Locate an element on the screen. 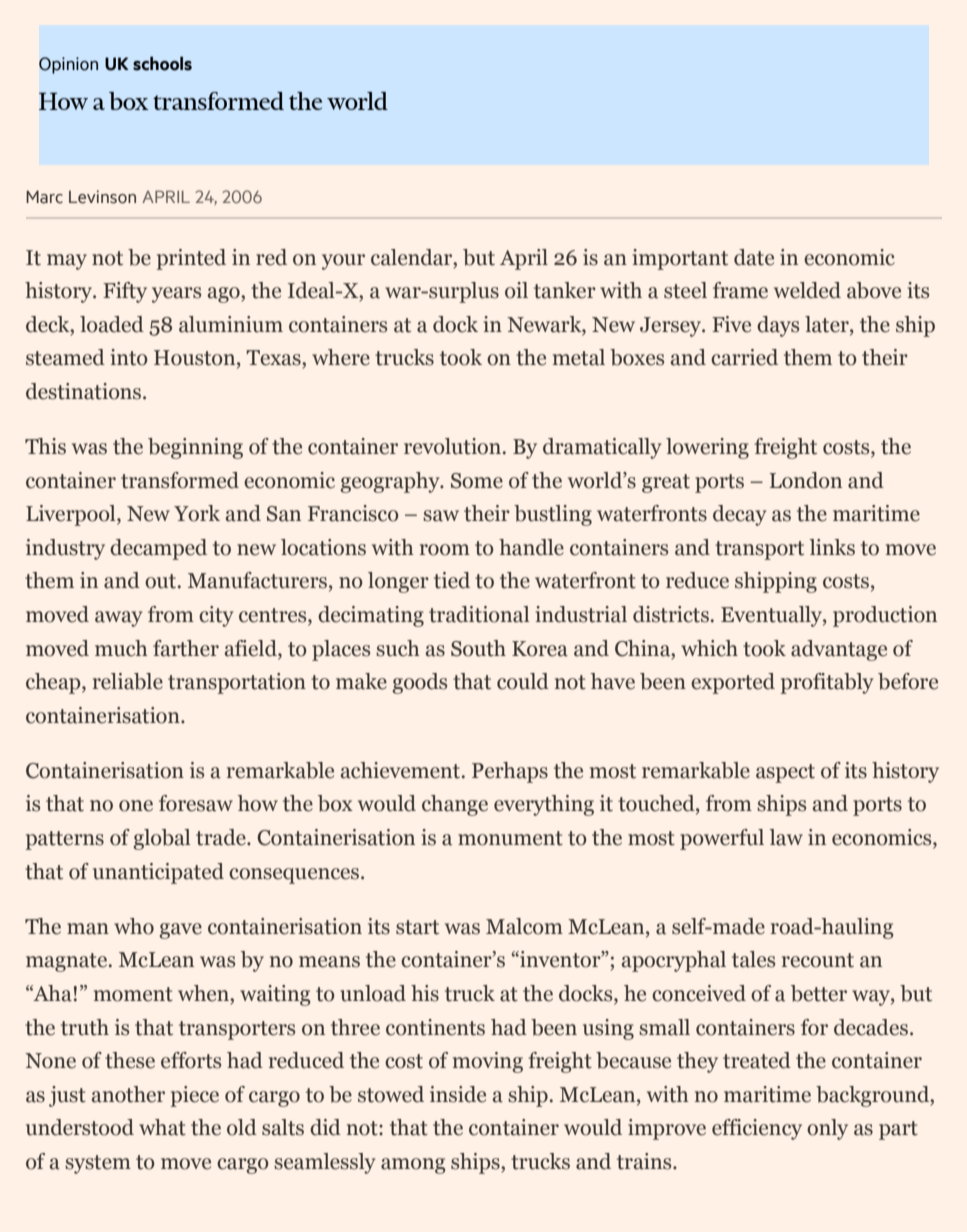 Image resolution: width=967 pixels, height=1232 pixels. unanticipated is located at coordinates (158, 873).
